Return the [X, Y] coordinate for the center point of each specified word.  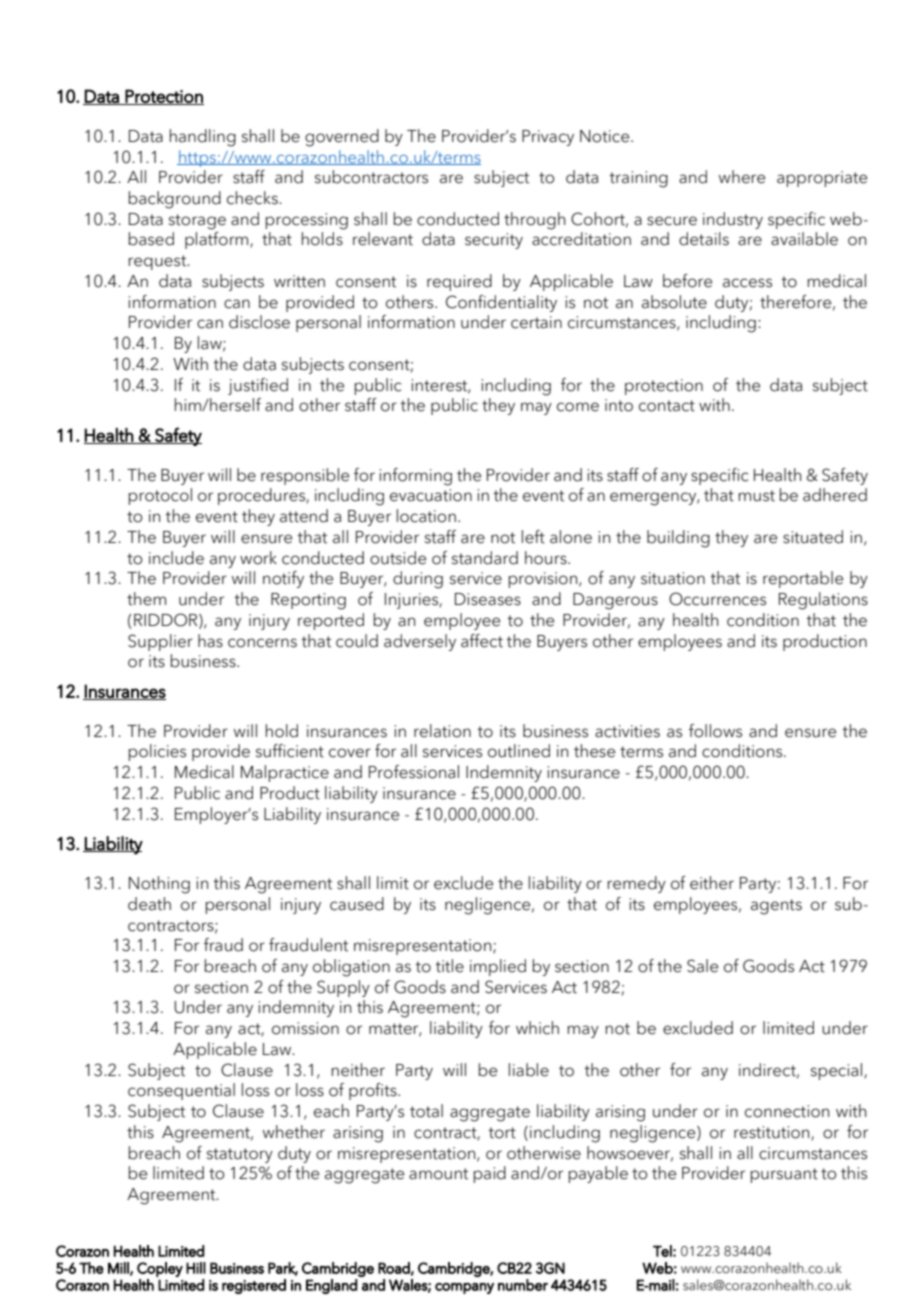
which [537, 1028]
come [578, 407]
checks [253, 198]
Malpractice [285, 773]
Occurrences [717, 599]
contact [667, 406]
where [742, 177]
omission [305, 1028]
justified [258, 386]
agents [776, 907]
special [838, 1071]
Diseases [488, 599]
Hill [196, 1268]
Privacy [548, 138]
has [210, 641]
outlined [519, 751]
